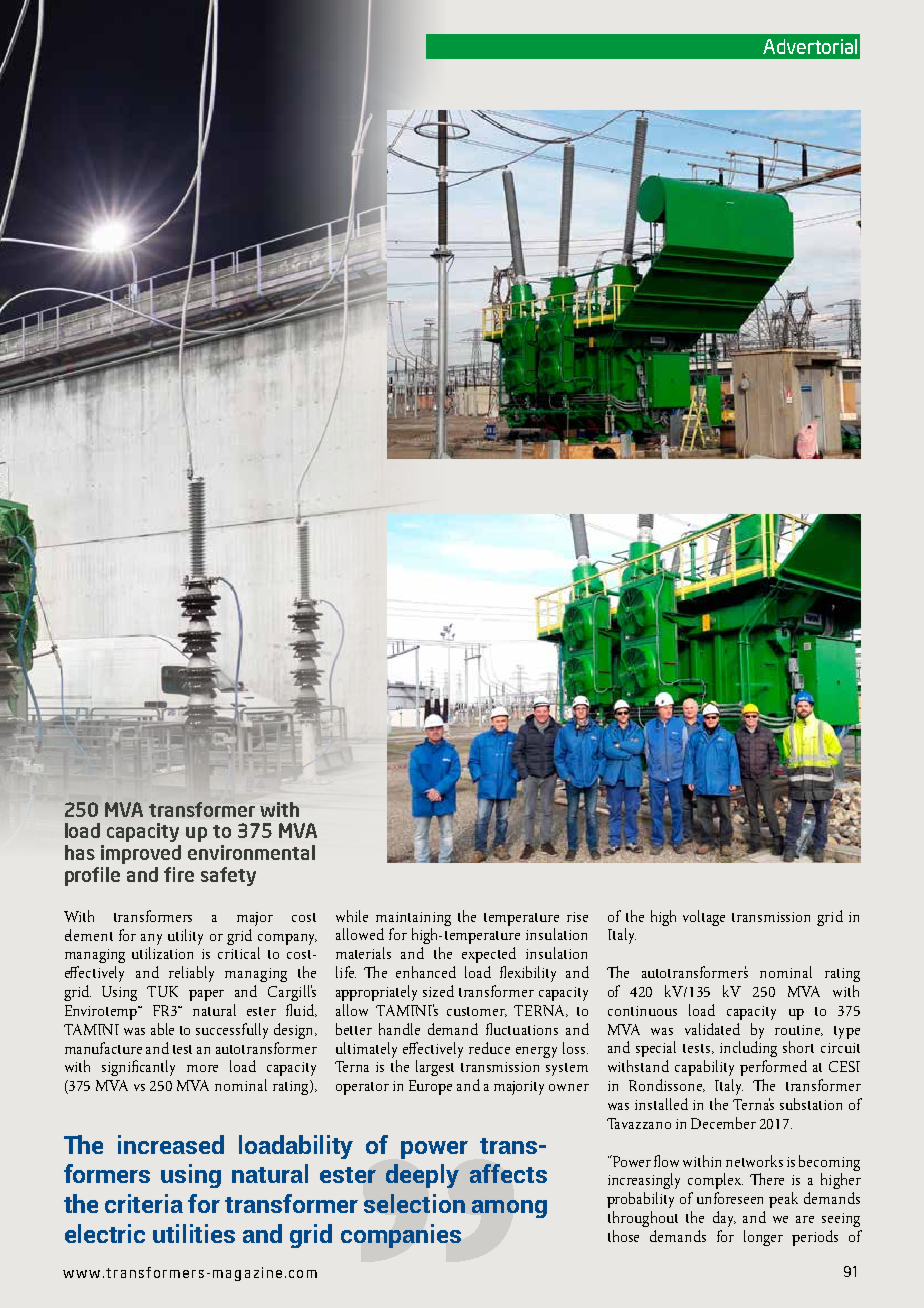  Describe the element at coordinates (430, 1087) in the screenshot. I see `Europe` at that location.
